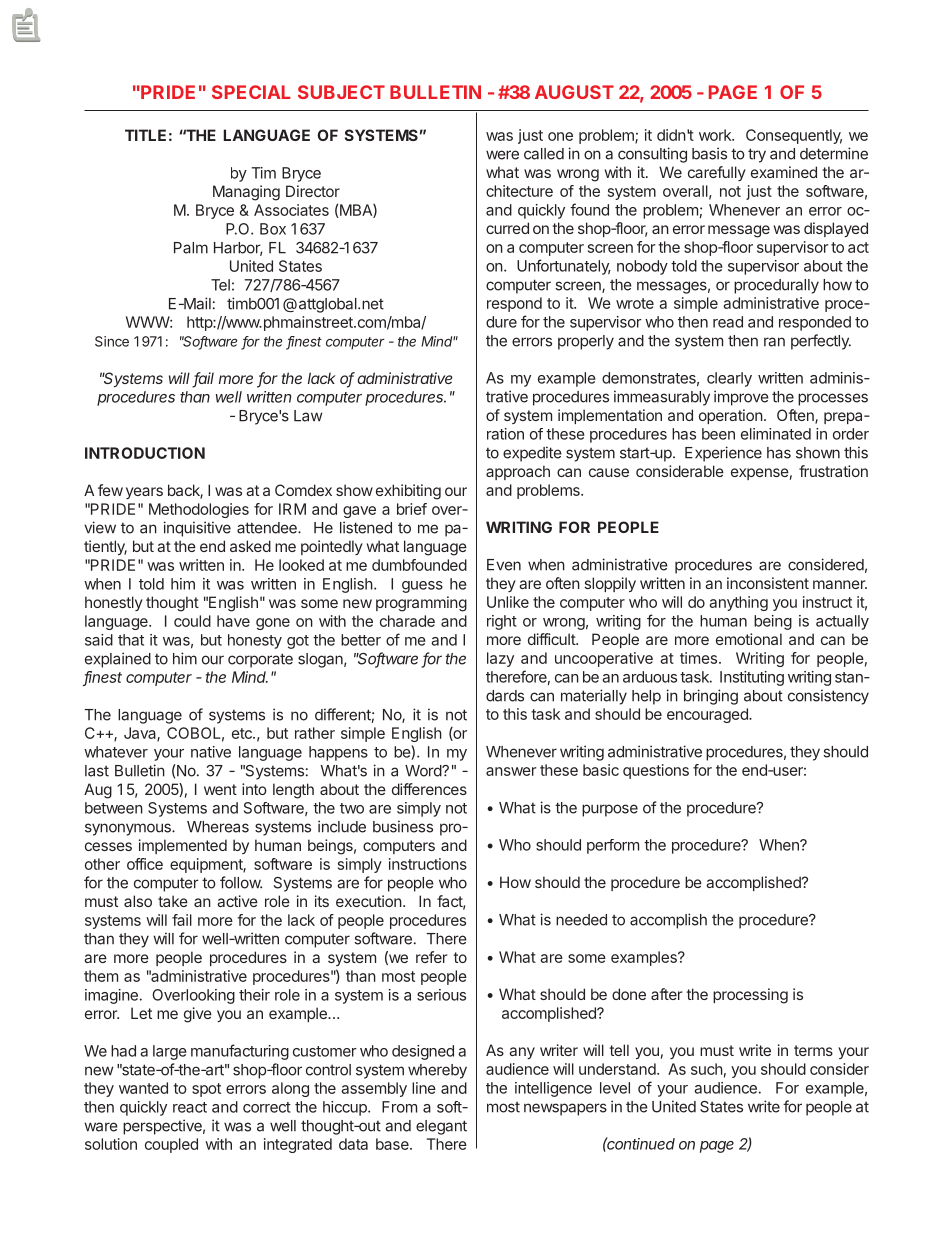 The image size is (952, 1233). I want to click on questions, so click(656, 771).
